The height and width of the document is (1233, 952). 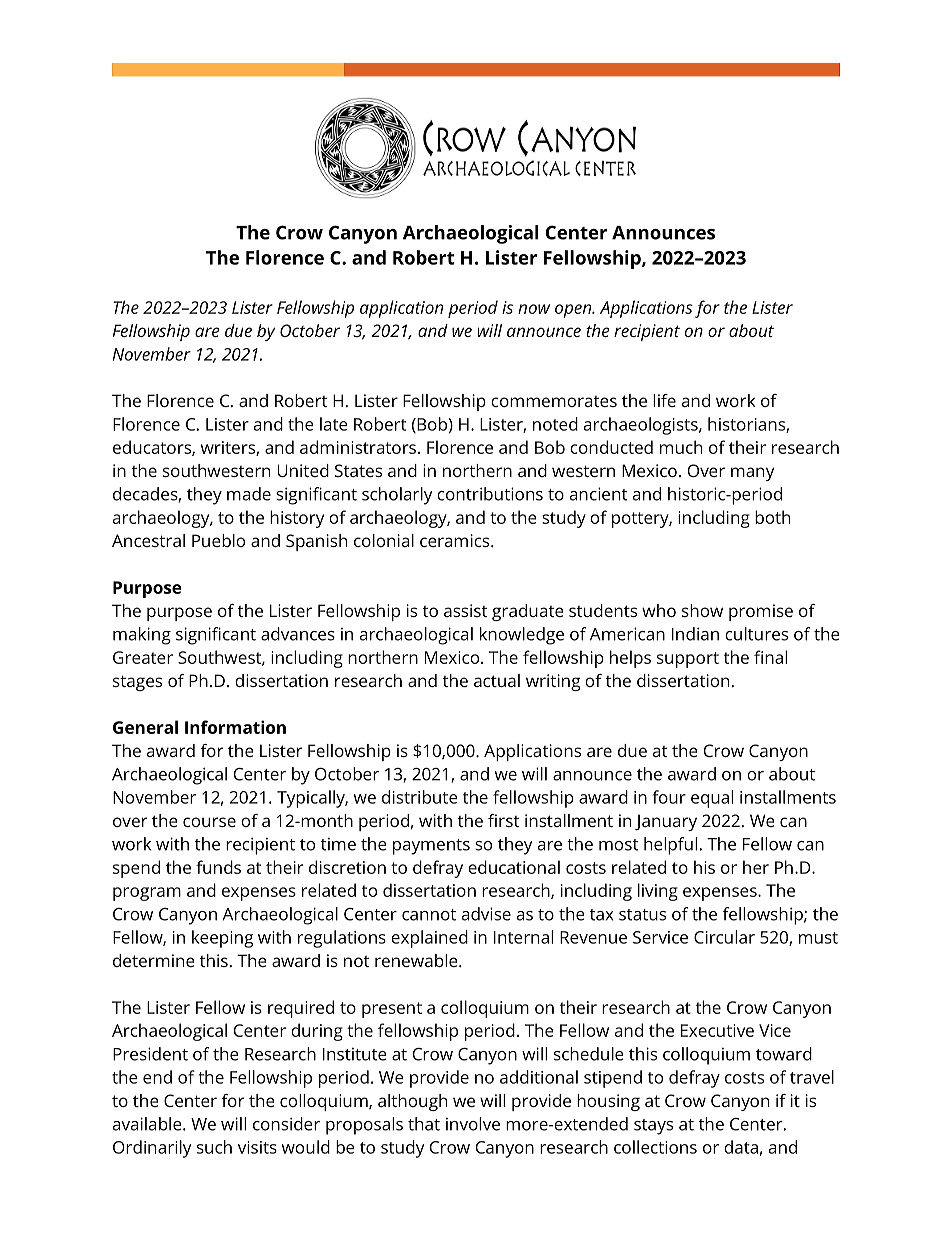 I want to click on much, so click(x=681, y=447).
